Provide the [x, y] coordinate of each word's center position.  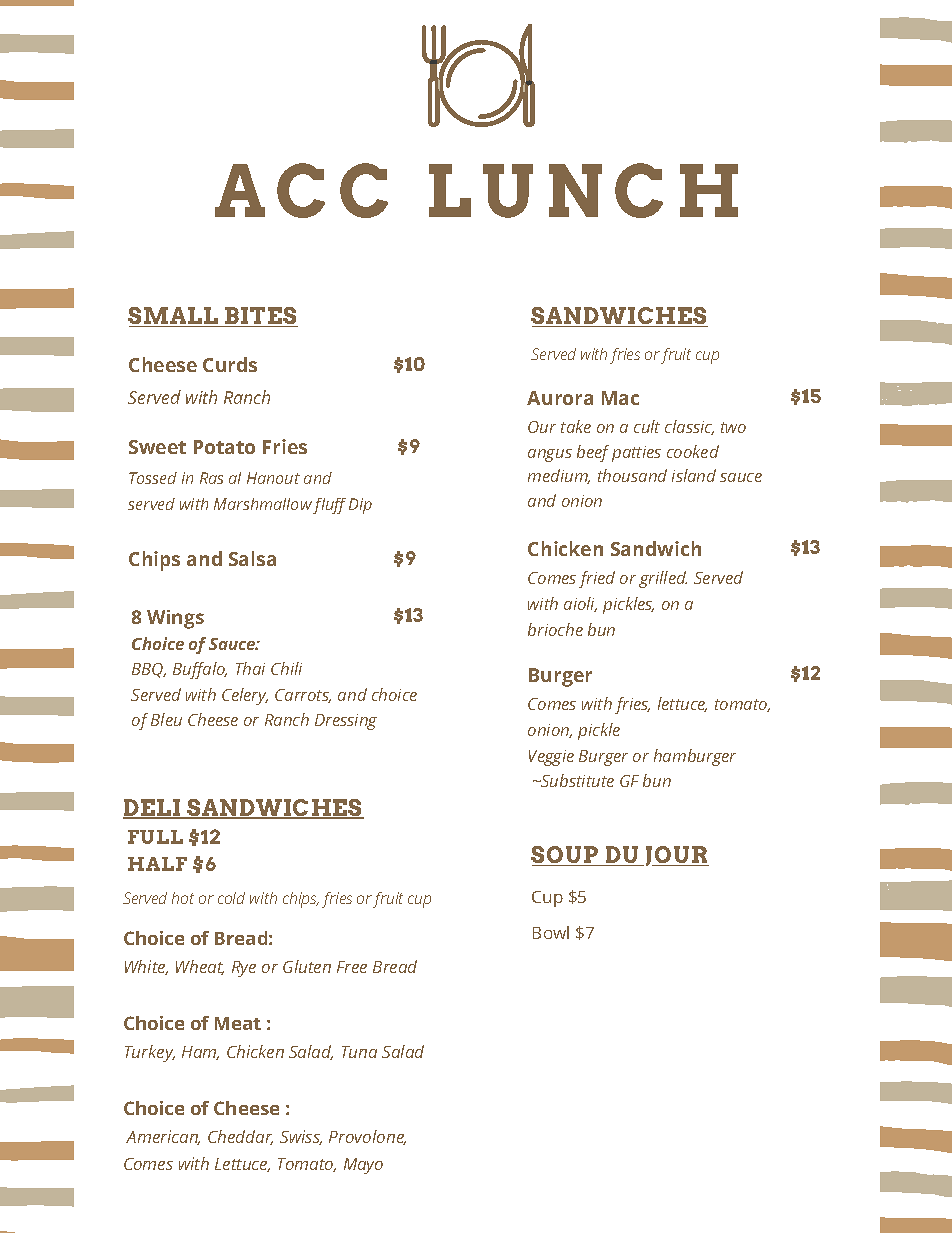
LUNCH [583, 190]
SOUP [566, 856]
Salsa [252, 558]
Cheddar [240, 1137]
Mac [620, 398]
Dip [360, 506]
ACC [301, 190]
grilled [663, 579]
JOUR [677, 856]
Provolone [367, 1137]
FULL [155, 837]
